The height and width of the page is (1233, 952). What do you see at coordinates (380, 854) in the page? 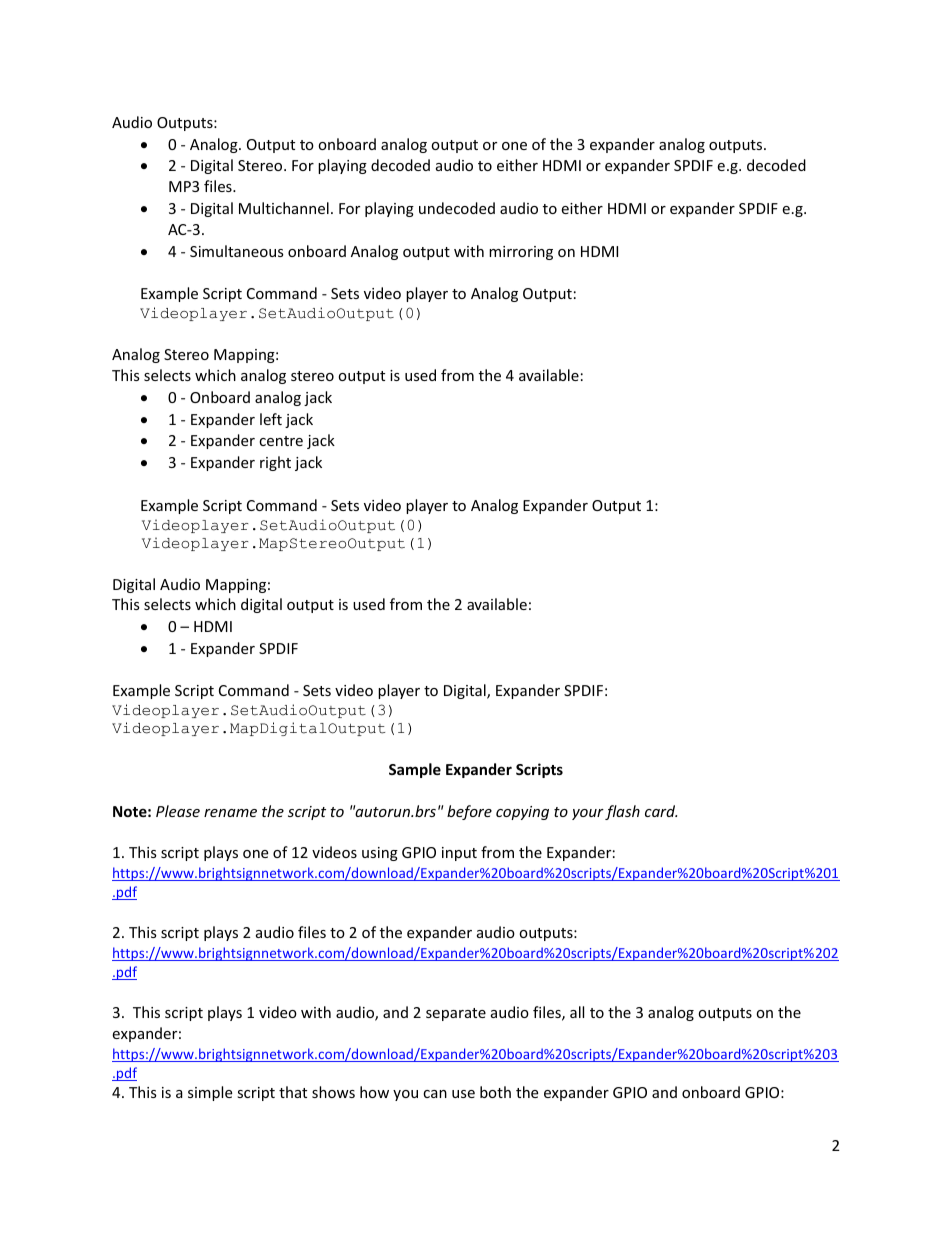
I see `using` at bounding box center [380, 854].
